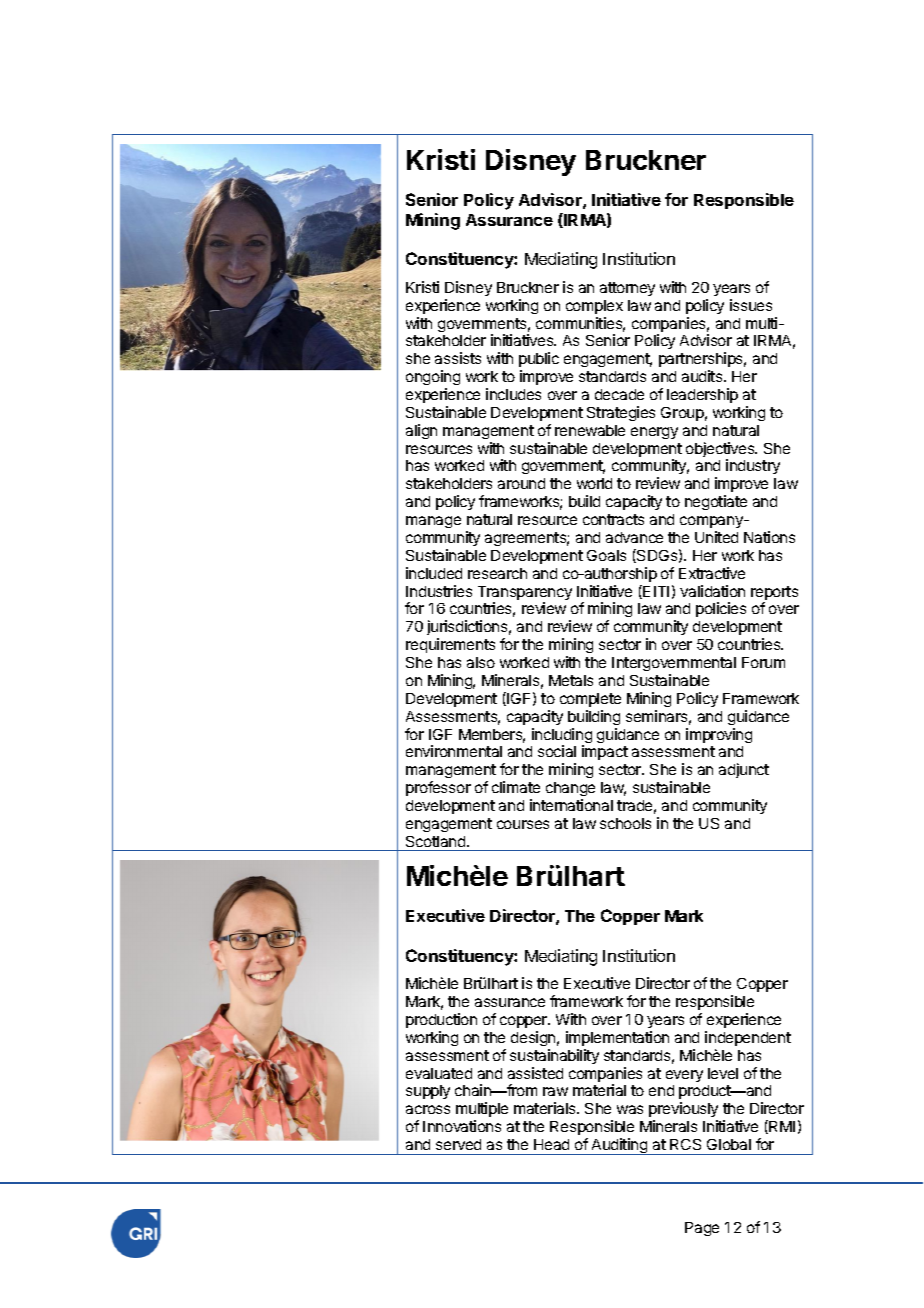 Image resolution: width=924 pixels, height=1308 pixels. What do you see at coordinates (458, 1144) in the document?
I see `served` at bounding box center [458, 1144].
